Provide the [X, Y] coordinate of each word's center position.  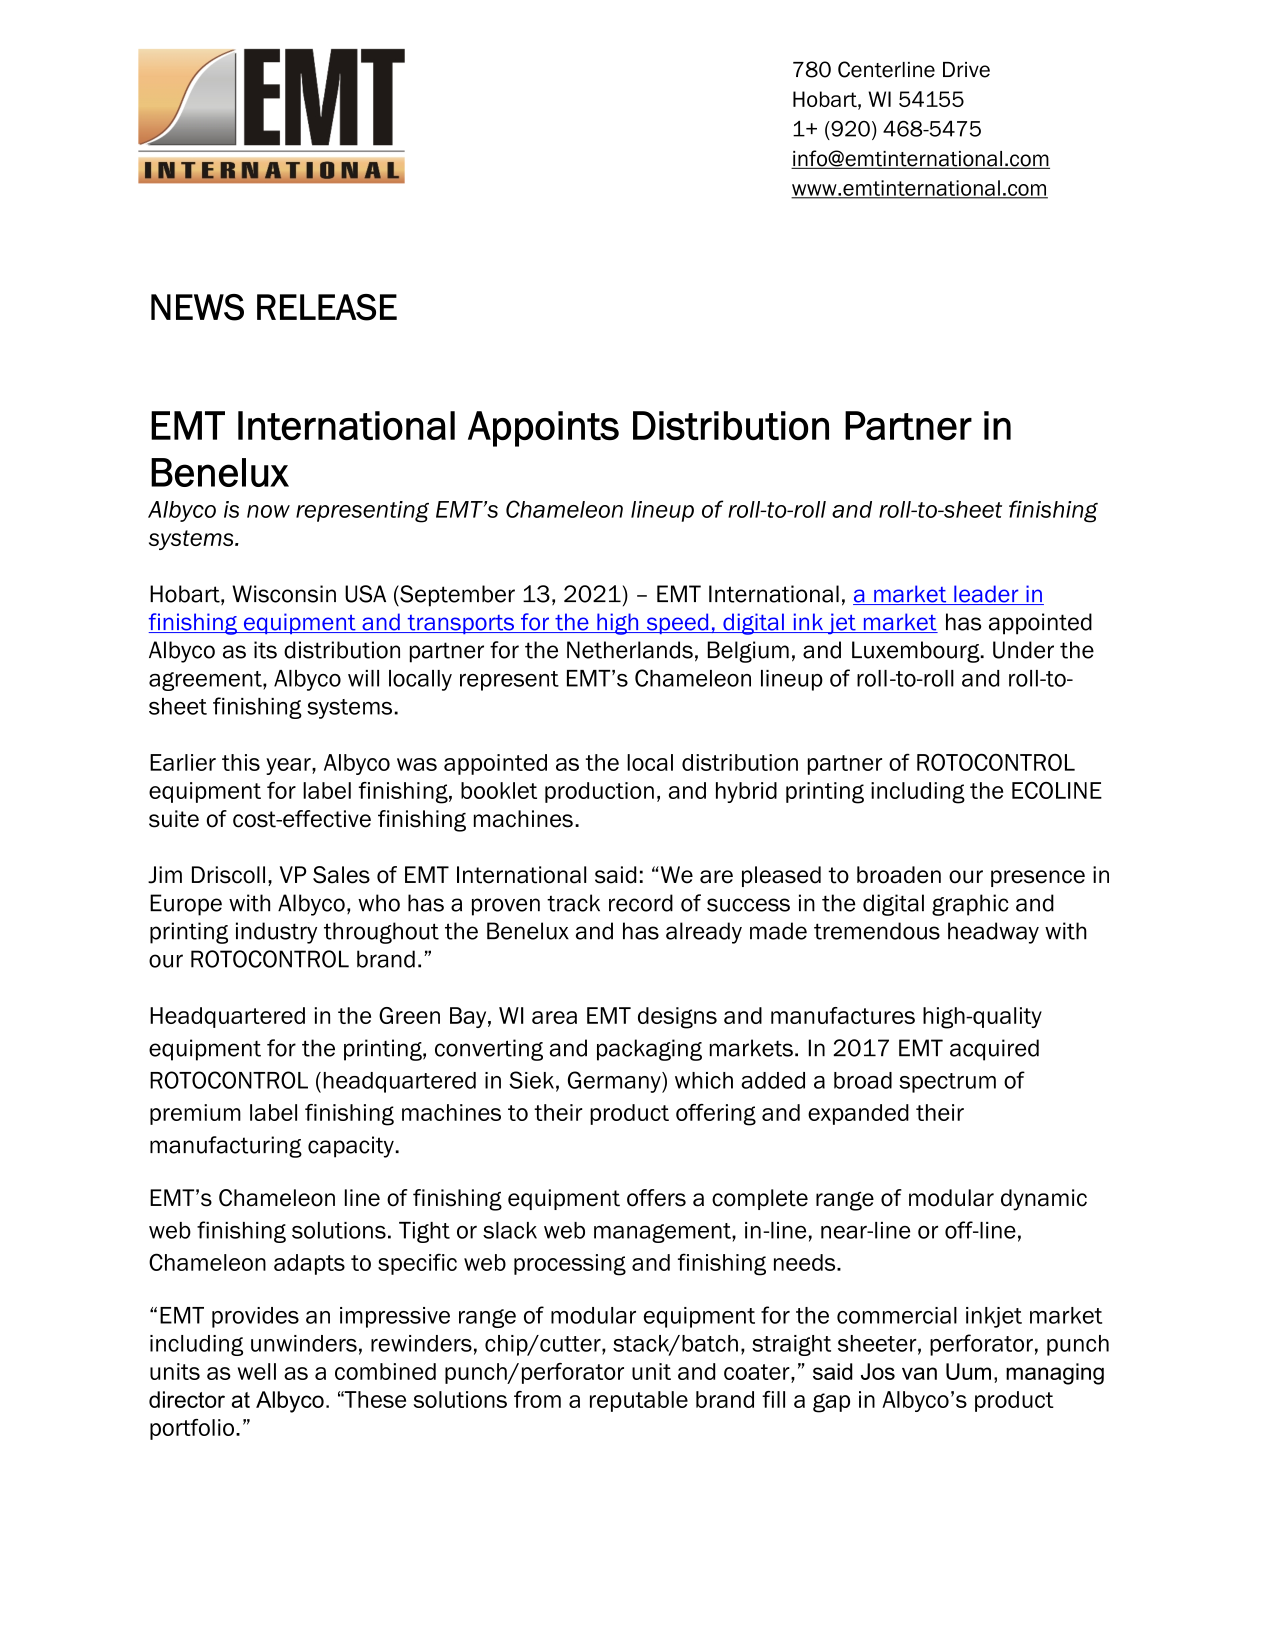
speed [677, 623]
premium [195, 1114]
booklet [499, 790]
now [268, 511]
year [289, 766]
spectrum [947, 1083]
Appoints [543, 429]
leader [986, 595]
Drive [966, 70]
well [257, 1371]
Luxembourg [917, 652]
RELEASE [327, 307]
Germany [615, 1082]
